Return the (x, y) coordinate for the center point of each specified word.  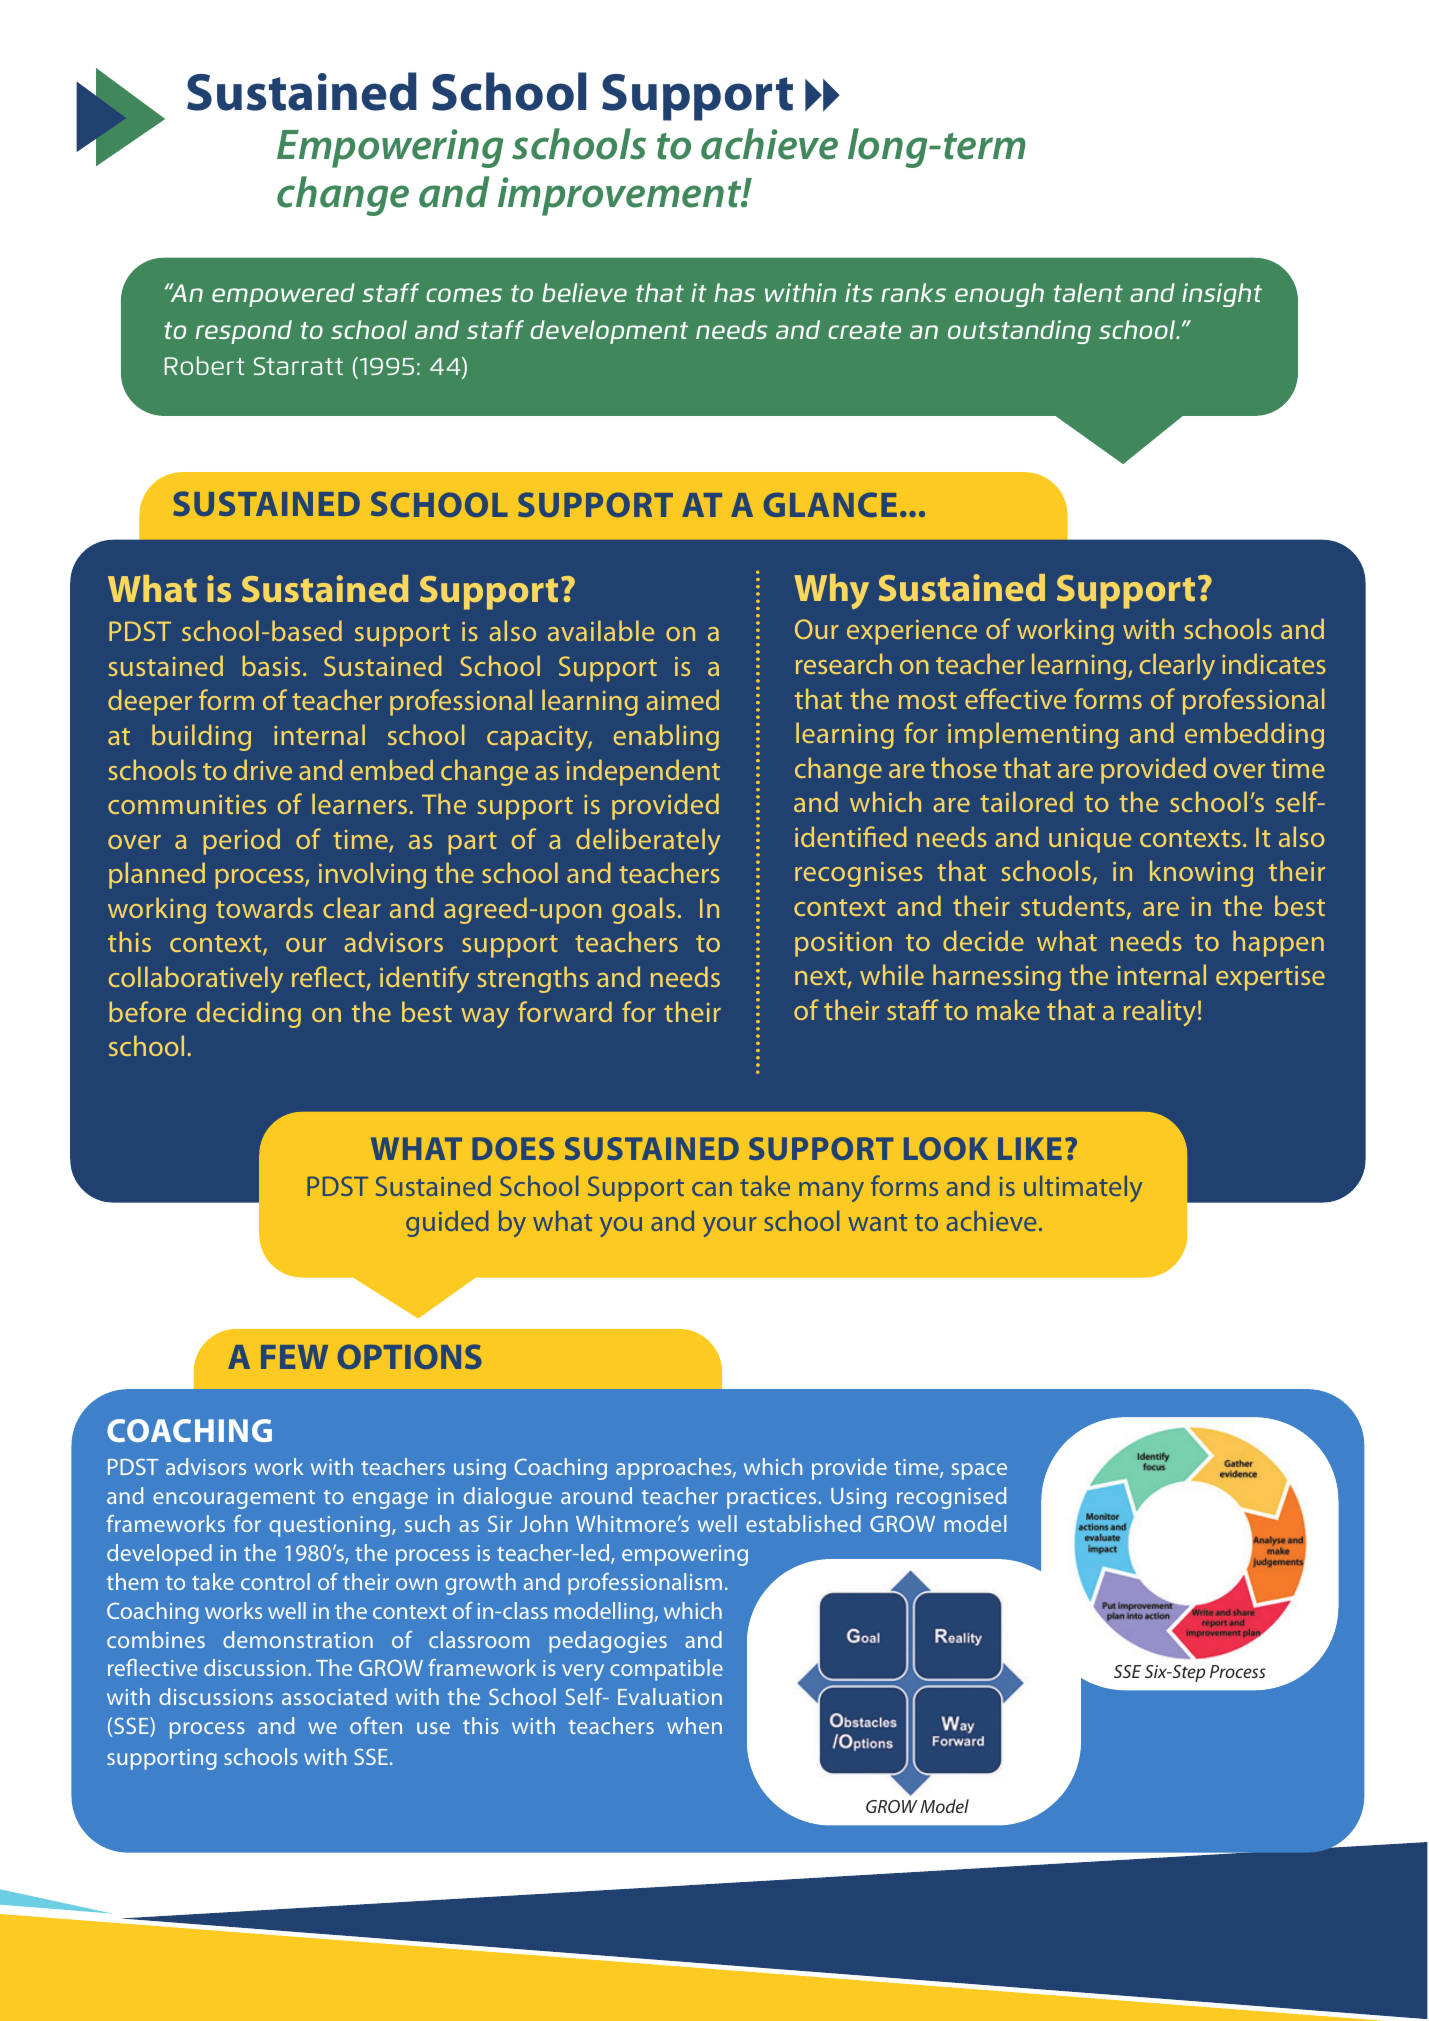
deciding (249, 1014)
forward (565, 1011)
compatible (666, 1670)
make (1008, 1009)
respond (244, 332)
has (734, 292)
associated (334, 1696)
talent (1088, 293)
